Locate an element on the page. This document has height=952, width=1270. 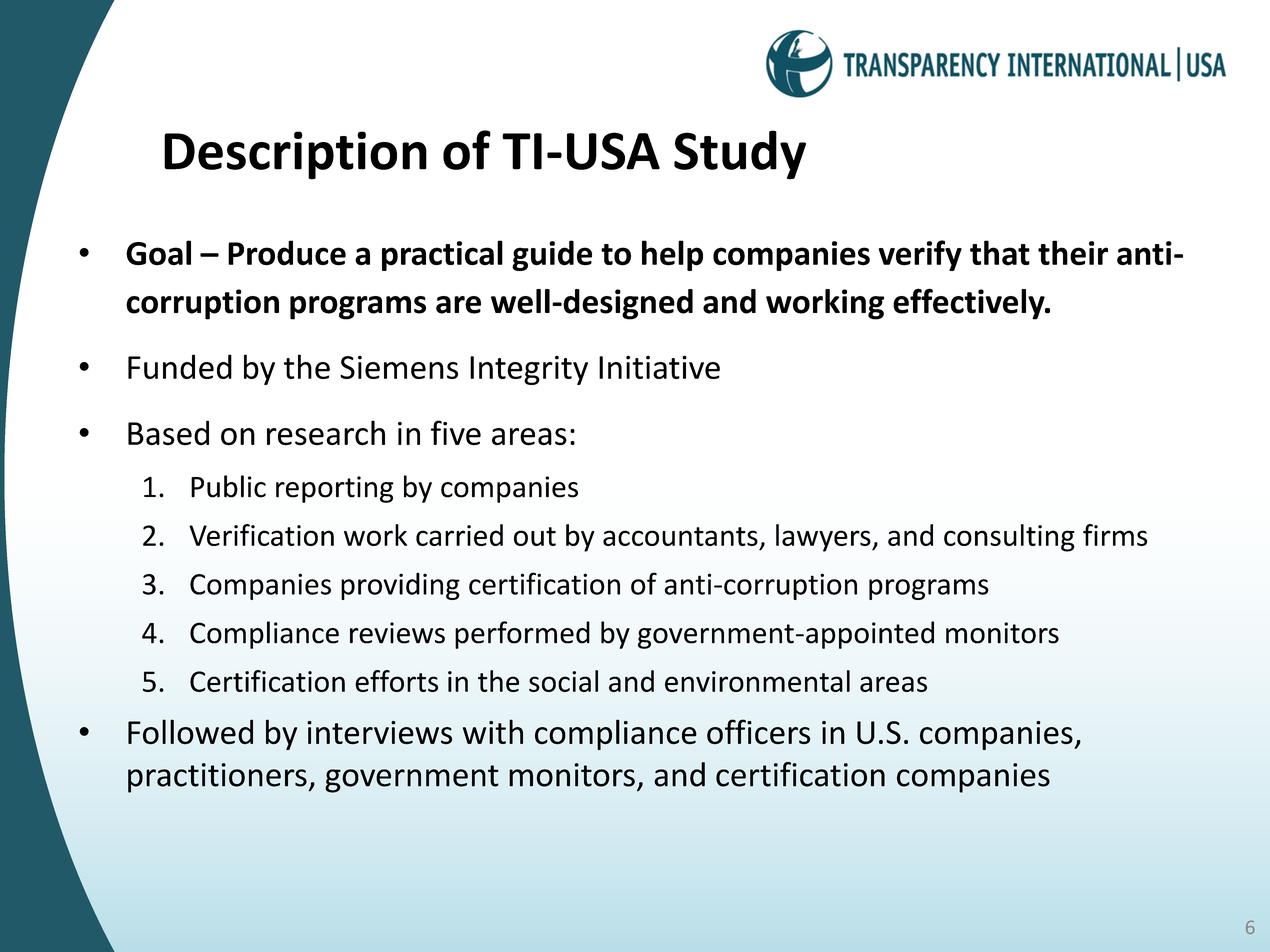
officers is located at coordinates (758, 732).
